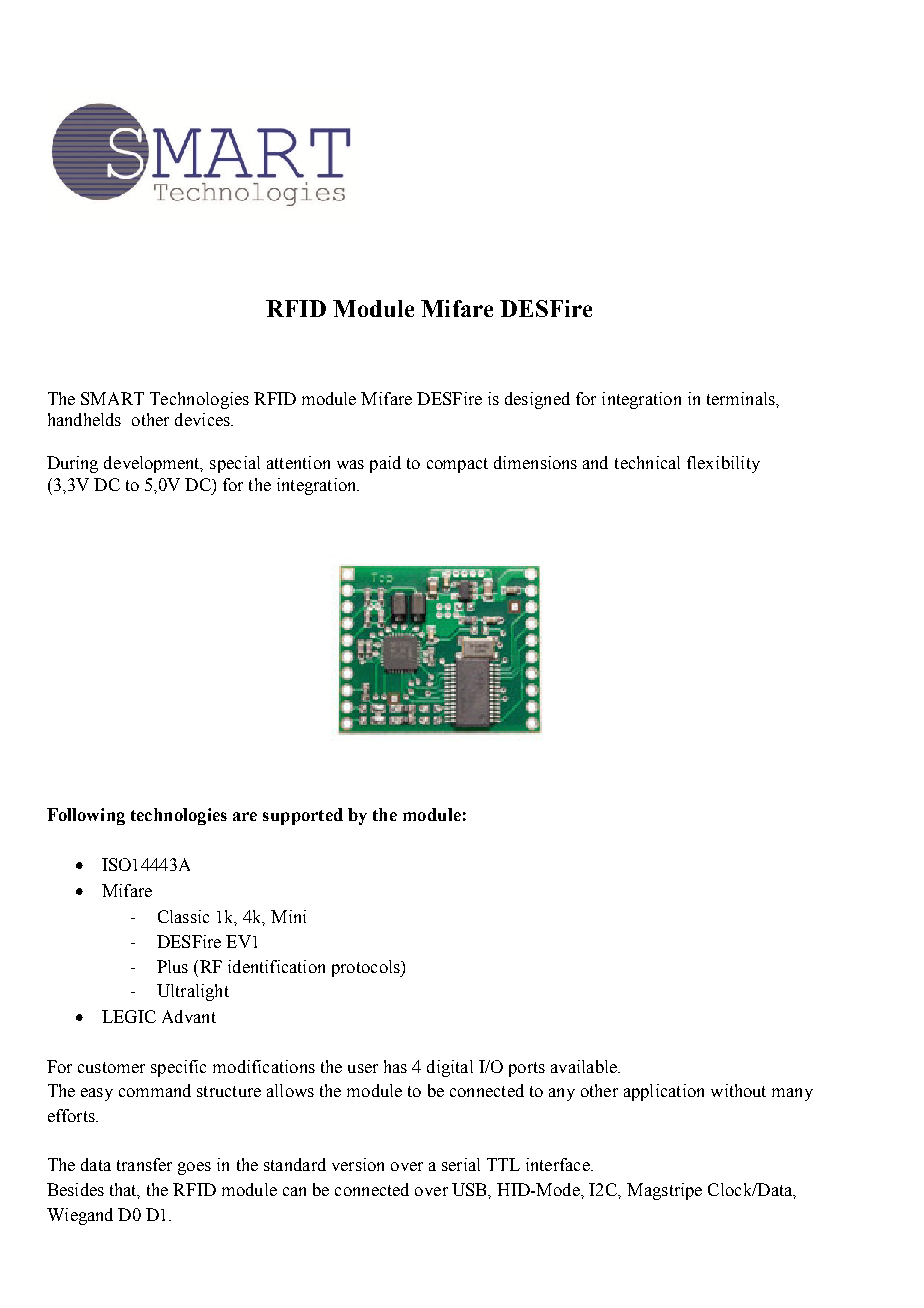  I want to click on protocols, so click(367, 968).
